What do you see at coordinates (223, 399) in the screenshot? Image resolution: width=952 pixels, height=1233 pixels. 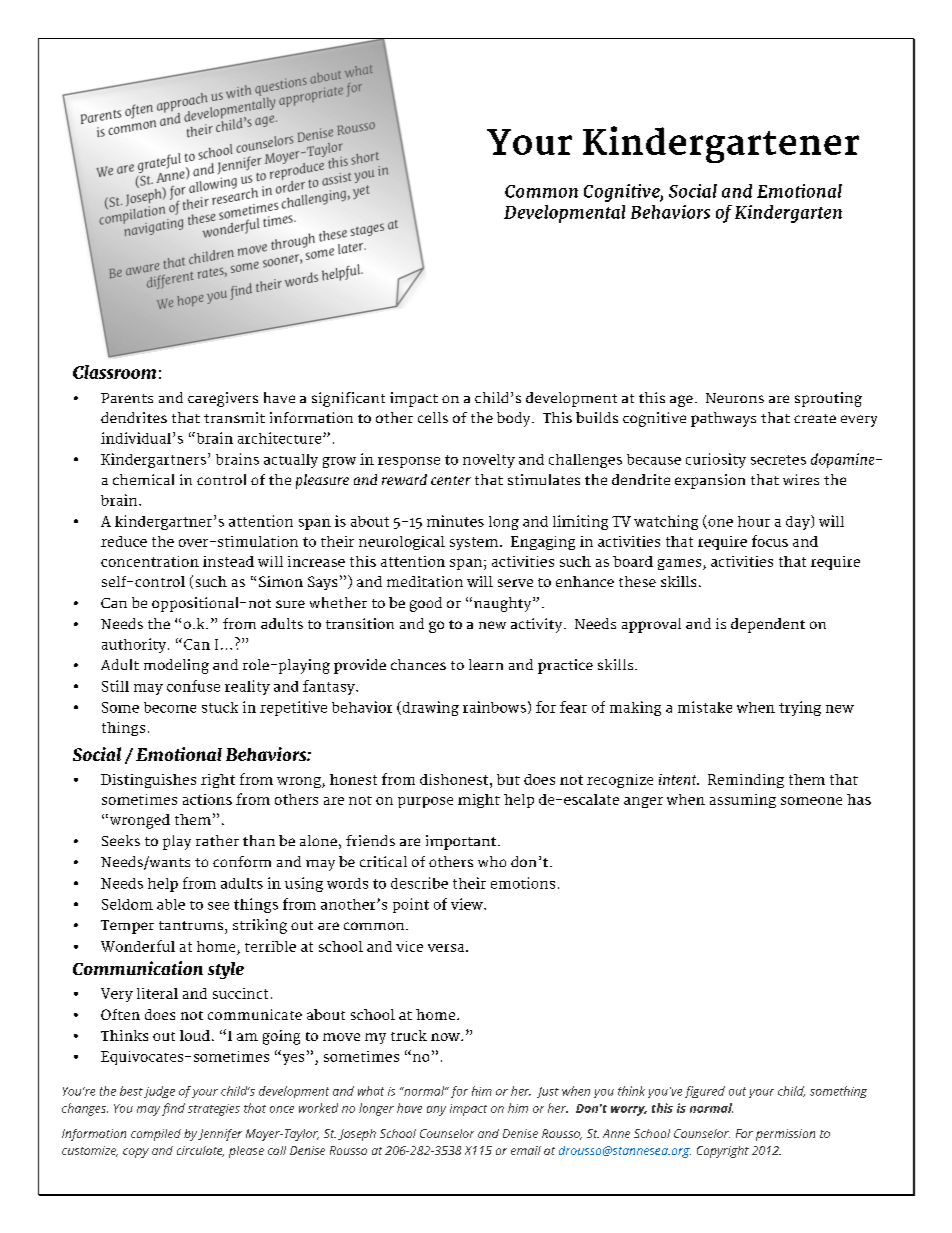 I see `caregivers` at bounding box center [223, 399].
